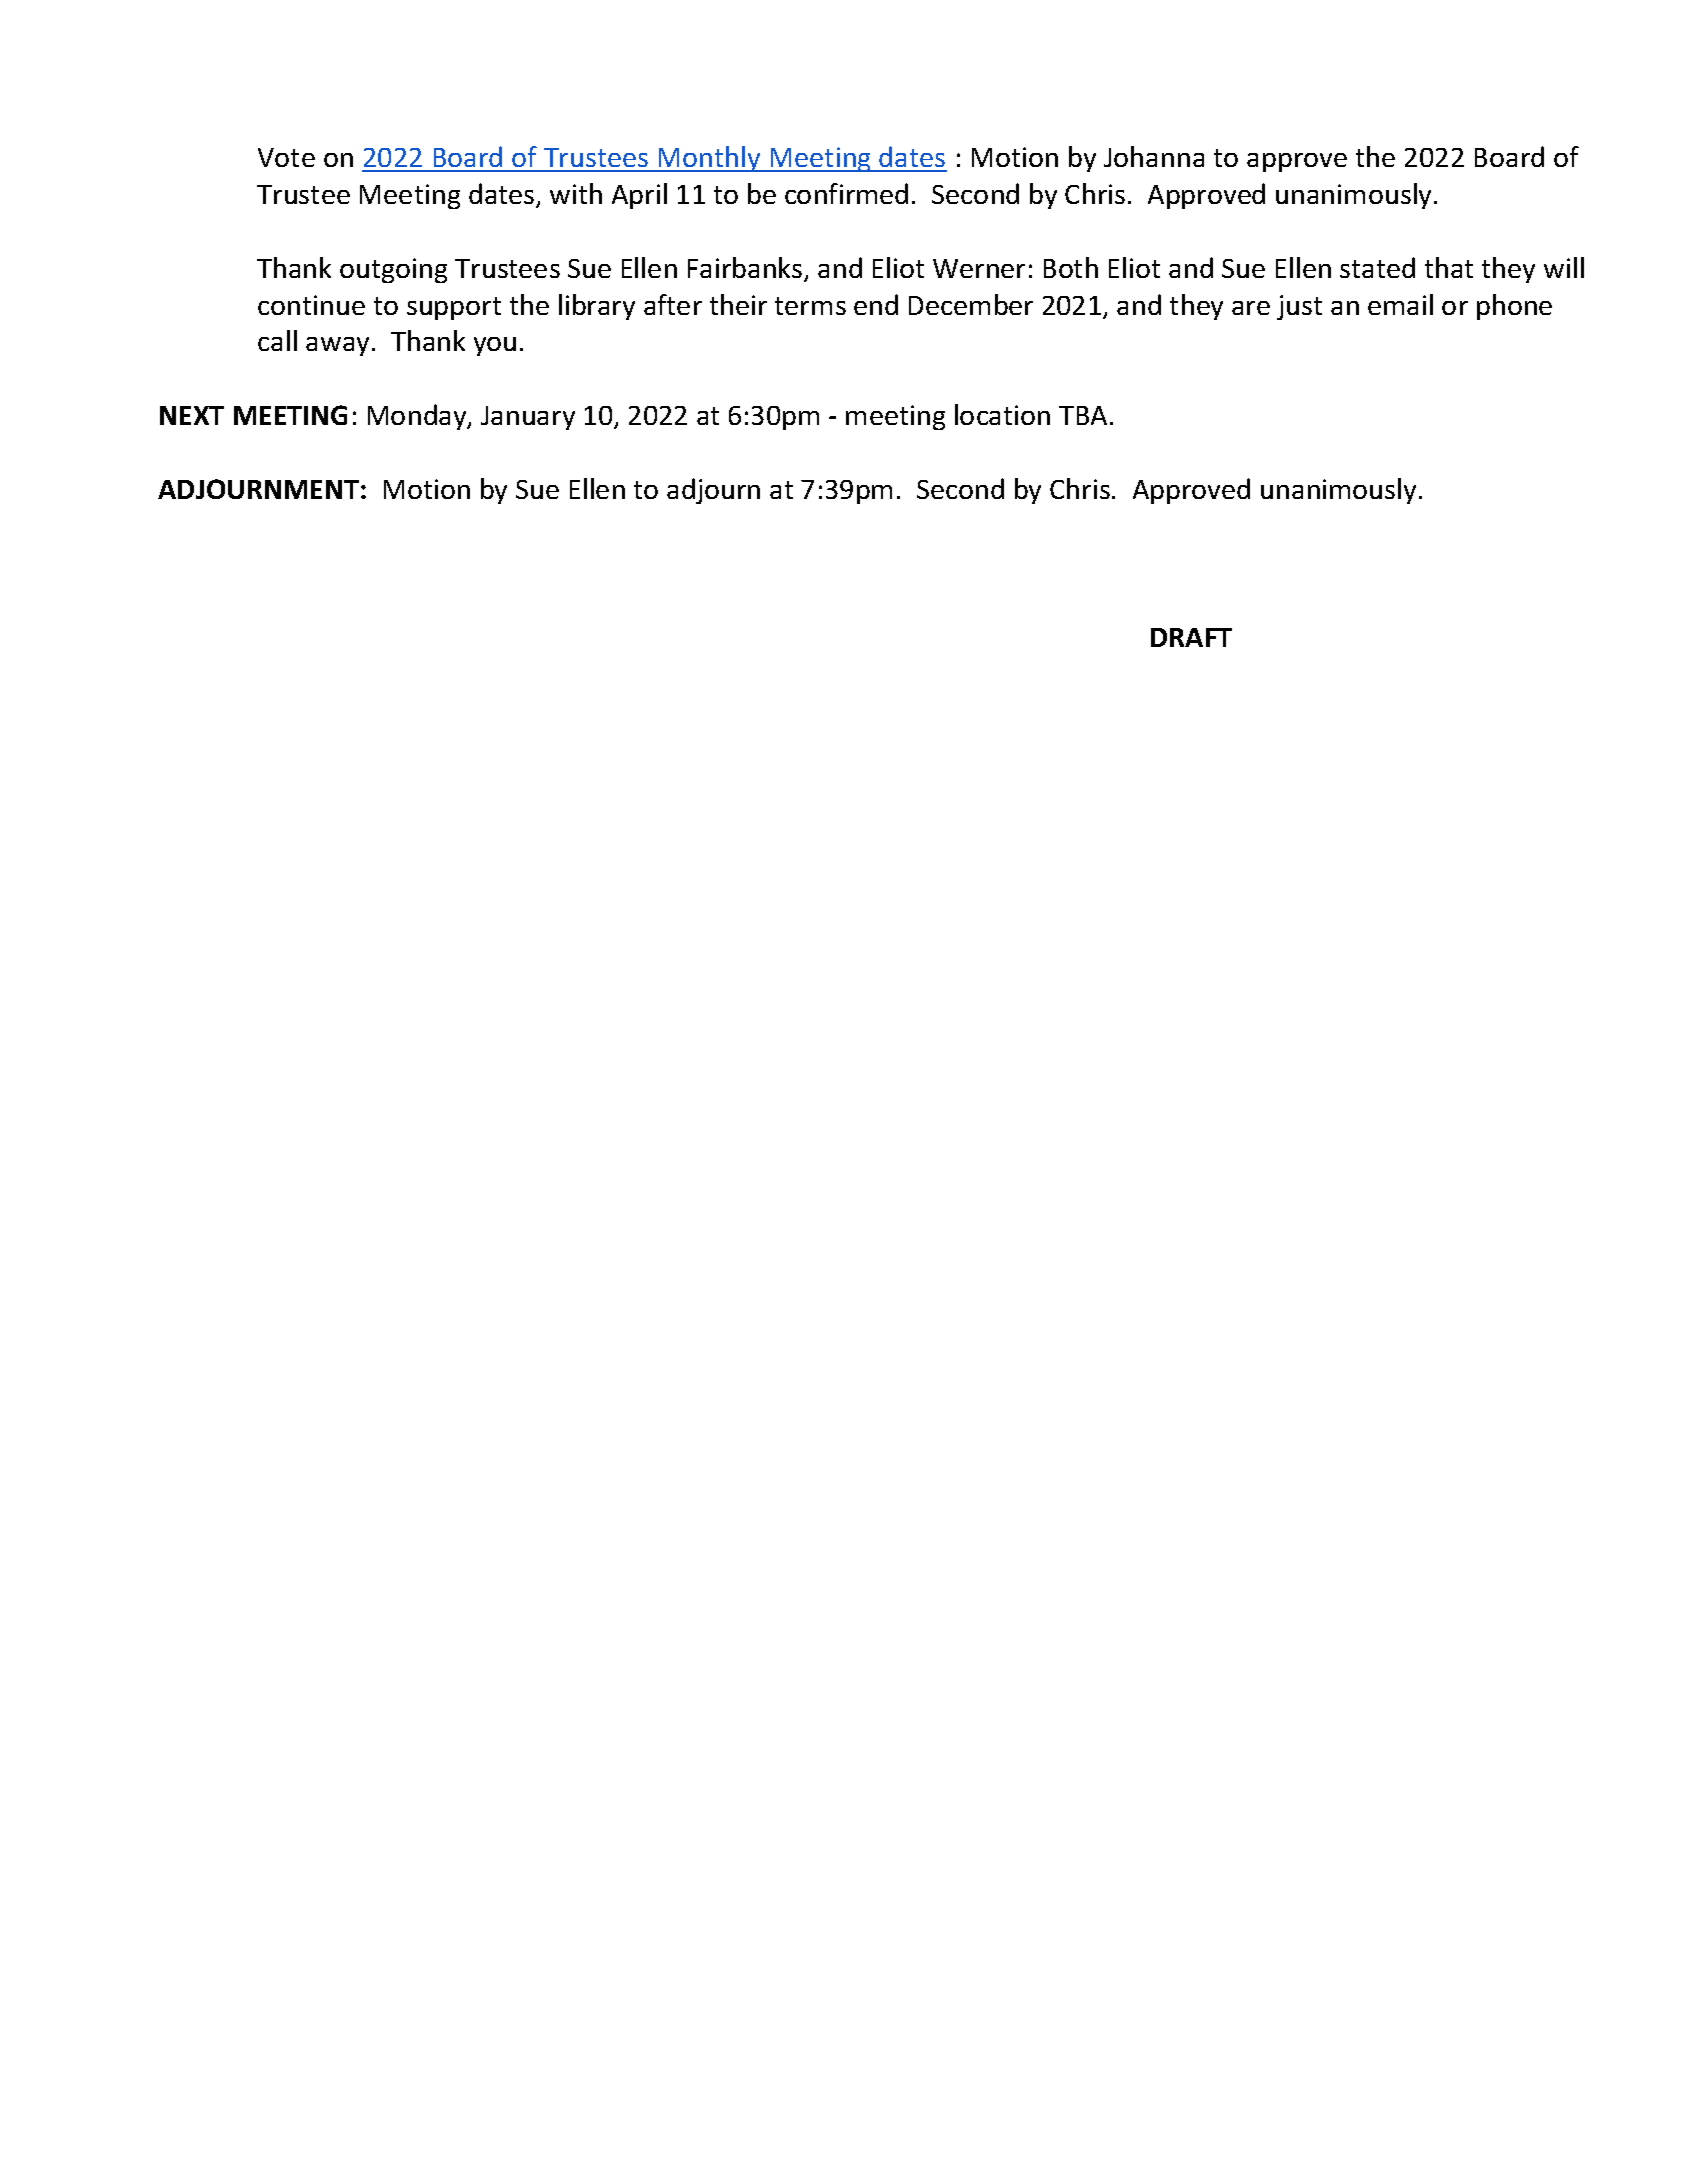  What do you see at coordinates (192, 415) in the screenshot?
I see `NEXT` at bounding box center [192, 415].
